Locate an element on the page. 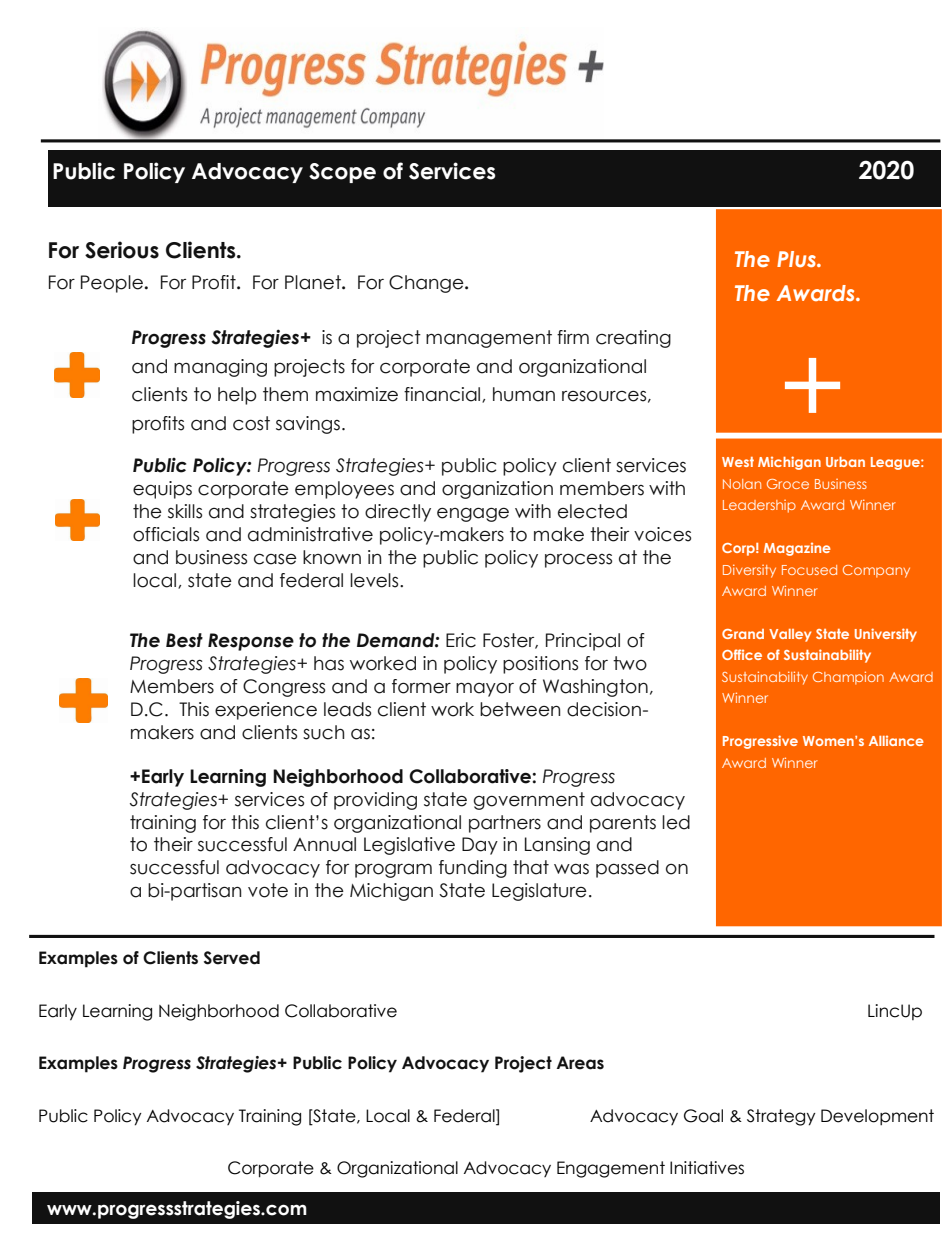 The image size is (952, 1233). elected is located at coordinates (592, 511).
